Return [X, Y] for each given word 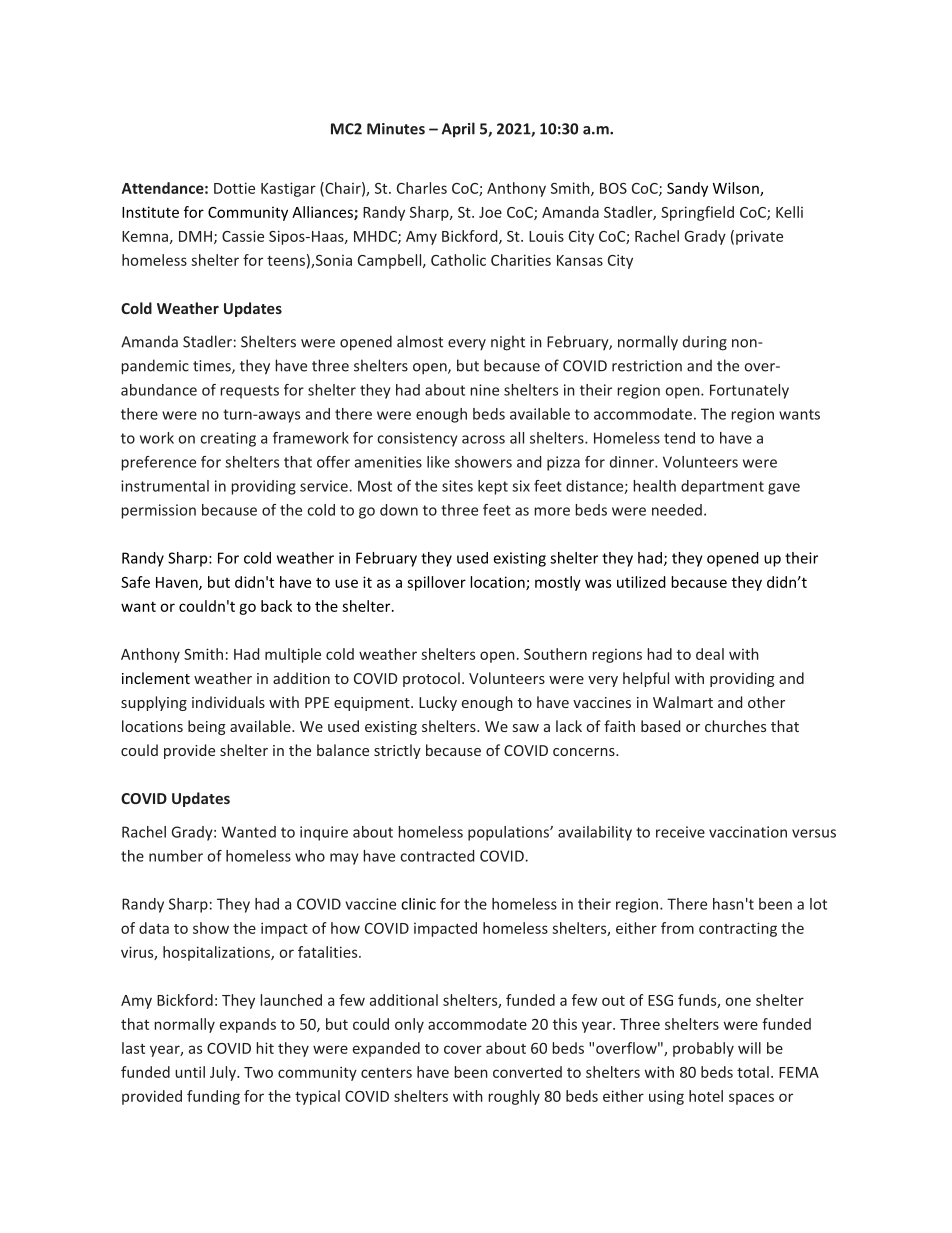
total [753, 1072]
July [224, 1073]
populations [509, 833]
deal [710, 654]
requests [249, 392]
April [458, 130]
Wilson [737, 189]
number [176, 856]
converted [527, 1072]
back [276, 606]
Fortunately [749, 391]
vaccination [748, 832]
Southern [555, 654]
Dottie [234, 188]
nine [484, 390]
